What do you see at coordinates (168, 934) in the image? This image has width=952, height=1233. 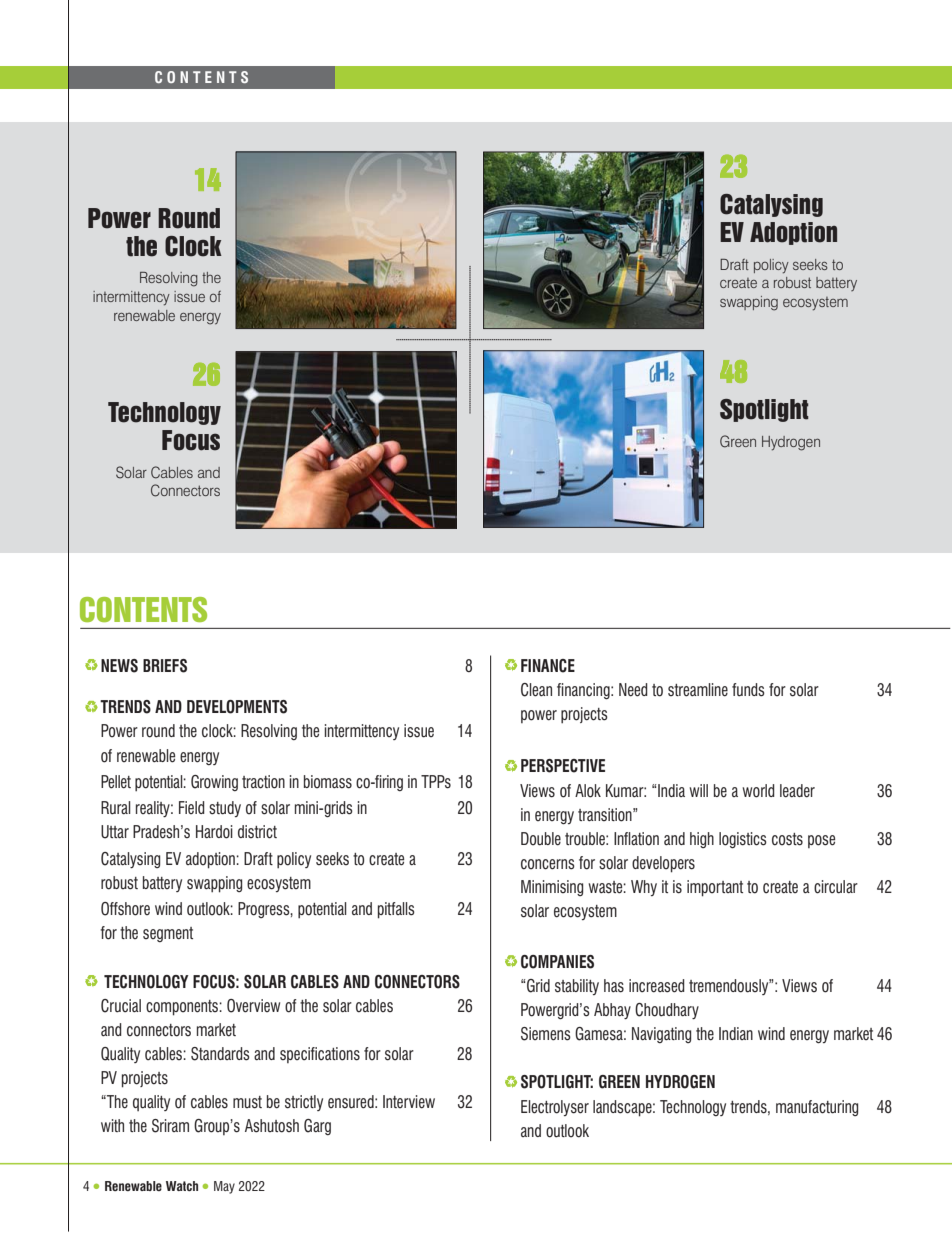 I see `segment` at bounding box center [168, 934].
